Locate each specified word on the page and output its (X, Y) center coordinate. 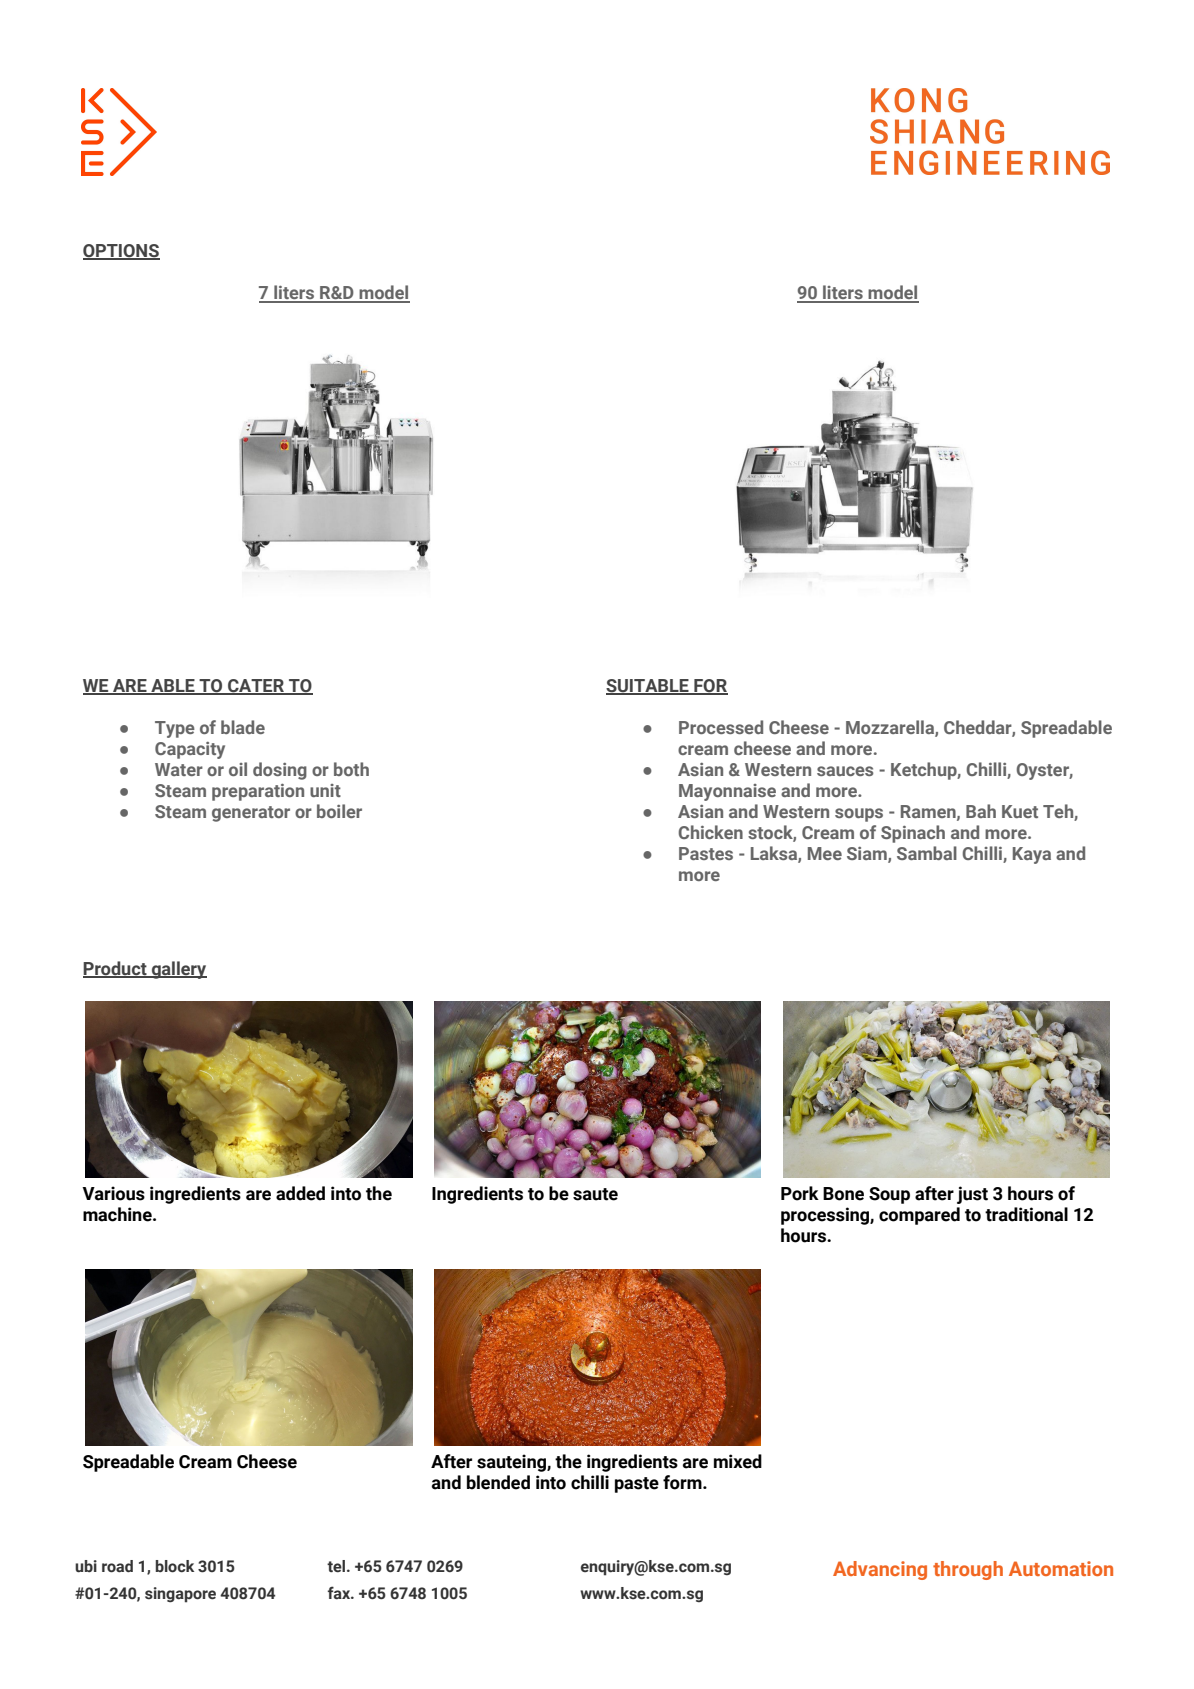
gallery (178, 970)
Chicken (710, 832)
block (175, 1566)
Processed (721, 727)
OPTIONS (121, 252)
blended (498, 1482)
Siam (868, 855)
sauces (845, 771)
